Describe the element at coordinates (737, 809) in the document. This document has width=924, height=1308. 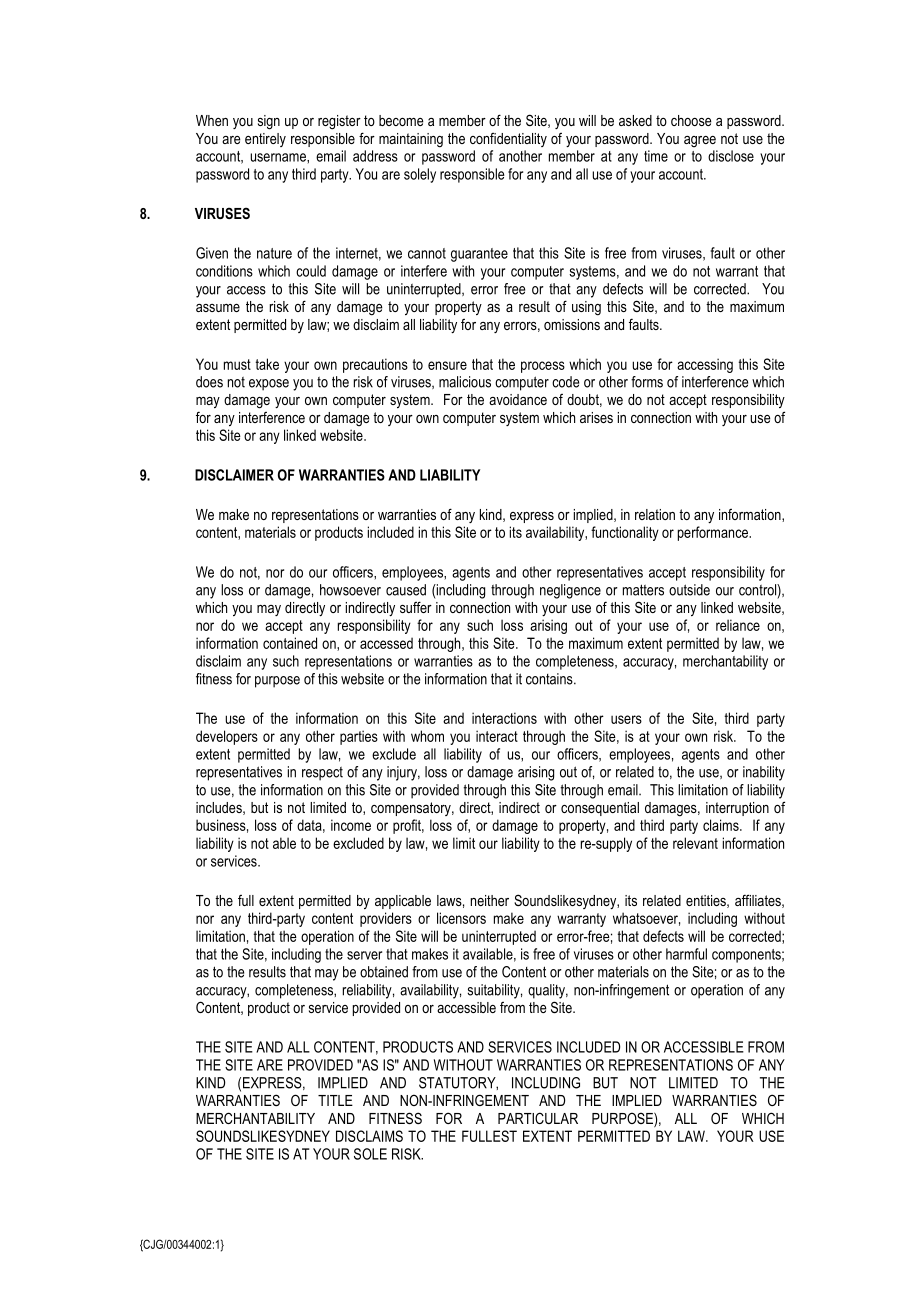
I see `interruption` at that location.
